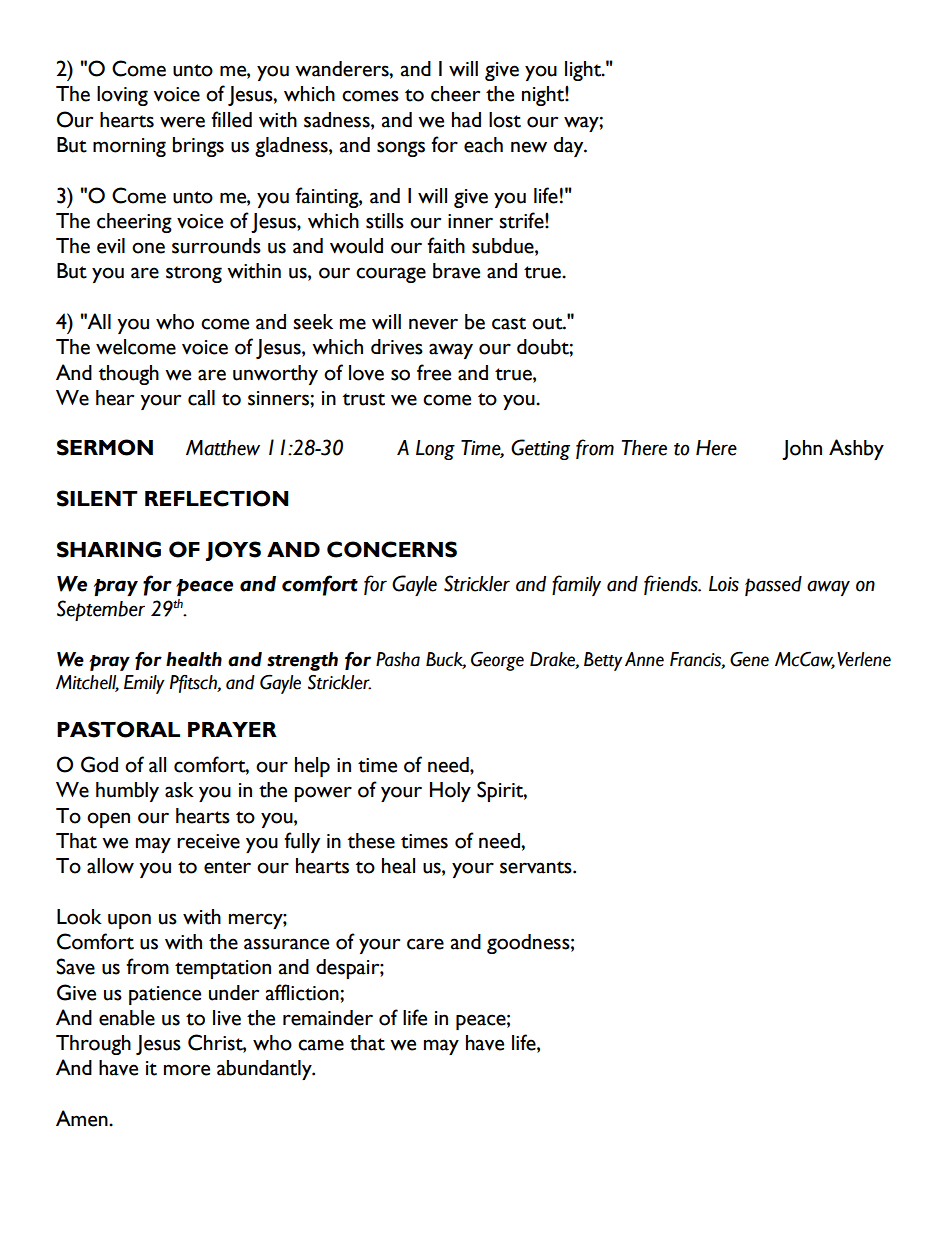 This page has height=1233, width=952. I want to click on passed, so click(773, 586).
